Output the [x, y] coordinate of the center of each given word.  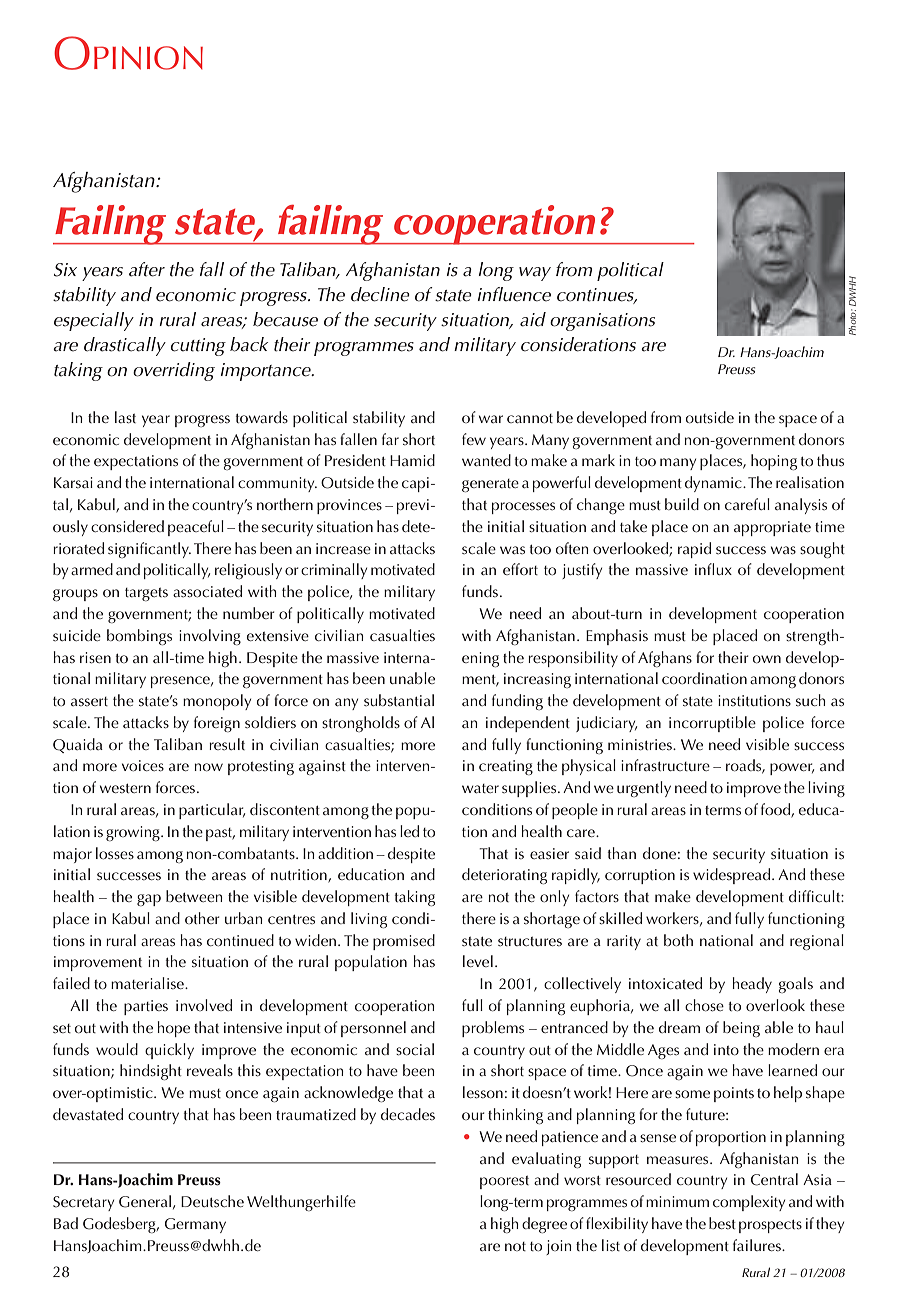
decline [380, 294]
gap [149, 900]
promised [404, 942]
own [767, 659]
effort [520, 569]
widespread [733, 876]
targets [146, 594]
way [535, 274]
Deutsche [212, 1201]
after [147, 269]
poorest [504, 1182]
